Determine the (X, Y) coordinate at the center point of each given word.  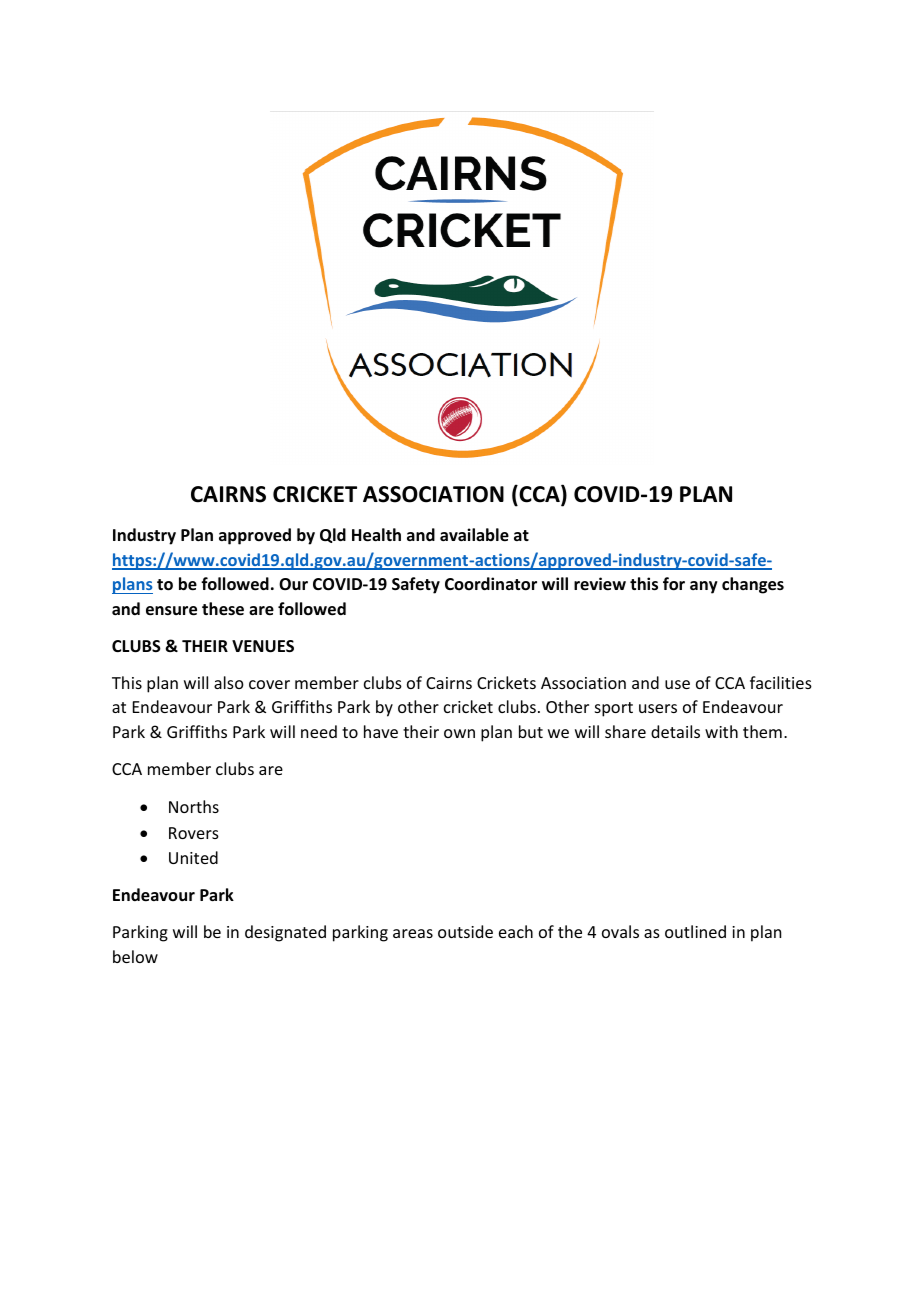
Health (376, 535)
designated (285, 933)
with (721, 731)
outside (465, 931)
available (474, 535)
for (674, 584)
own (459, 733)
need (319, 731)
